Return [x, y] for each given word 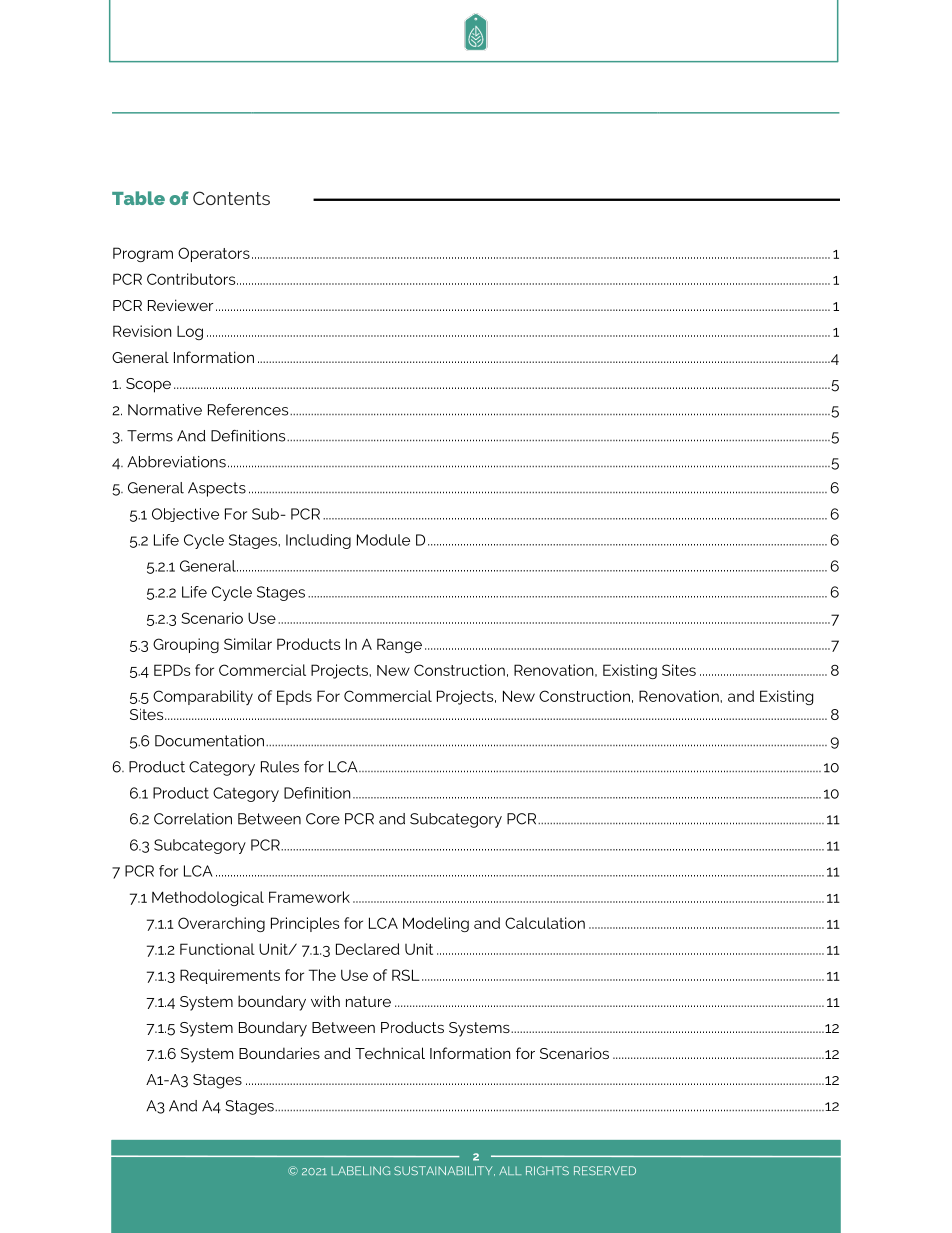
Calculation [545, 923]
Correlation [193, 819]
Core [323, 819]
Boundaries [279, 1053]
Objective [185, 515]
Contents [231, 198]
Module [383, 540]
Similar [248, 644]
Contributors [192, 279]
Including [318, 541]
